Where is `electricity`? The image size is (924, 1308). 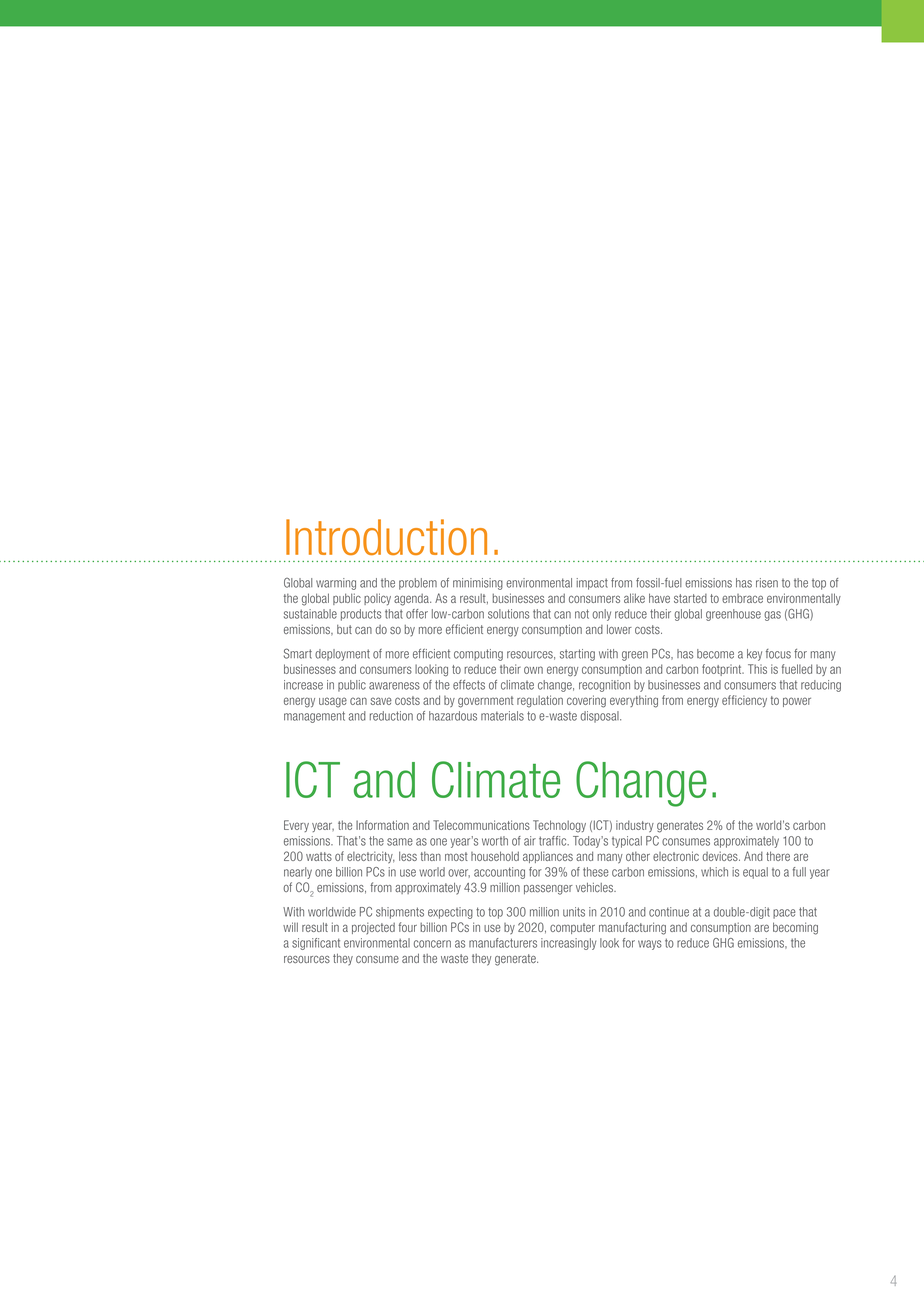
electricity is located at coordinates (371, 857).
